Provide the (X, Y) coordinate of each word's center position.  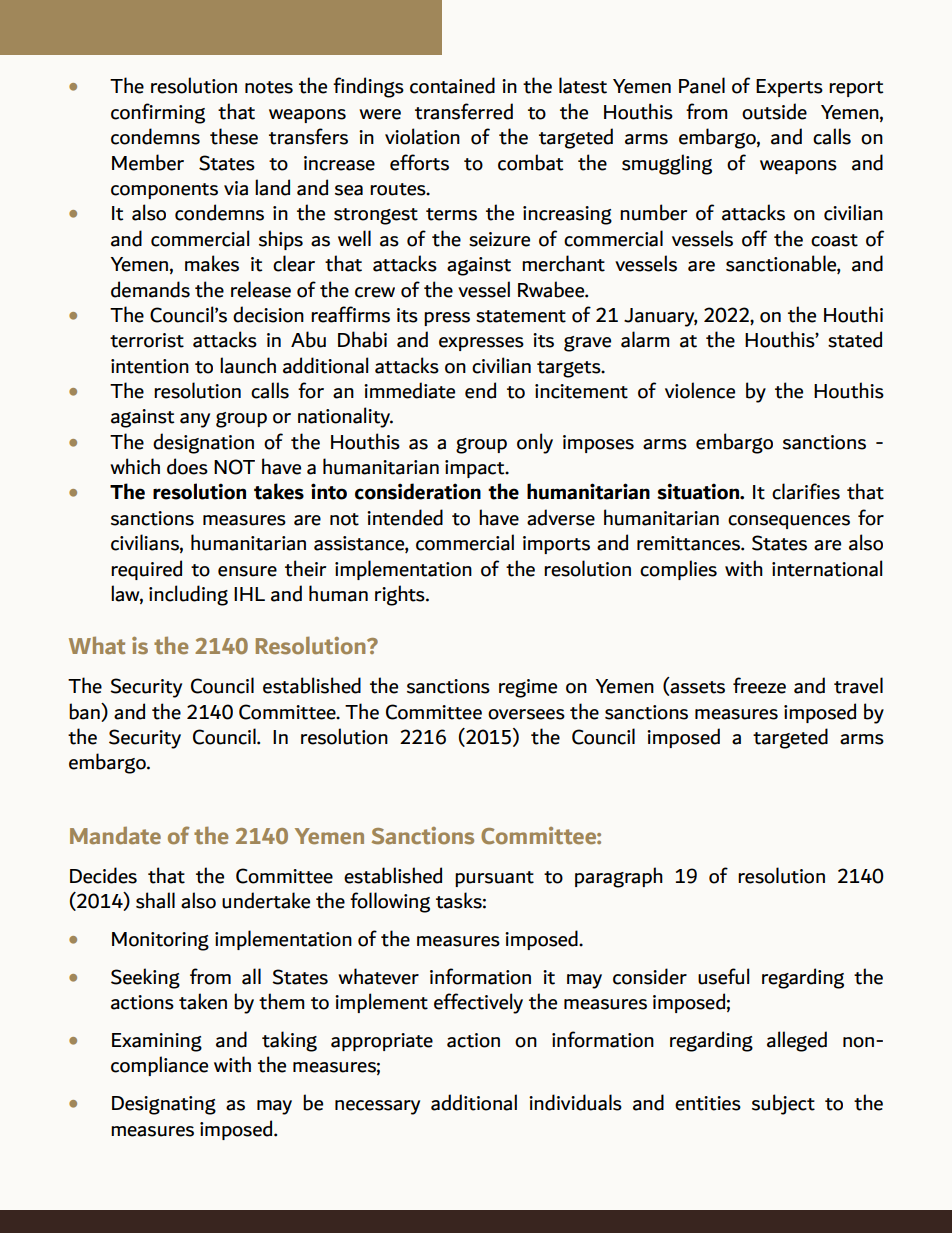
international (827, 568)
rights (401, 595)
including (188, 595)
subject (783, 1104)
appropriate (382, 1042)
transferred (464, 111)
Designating (164, 1105)
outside (774, 111)
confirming (158, 113)
